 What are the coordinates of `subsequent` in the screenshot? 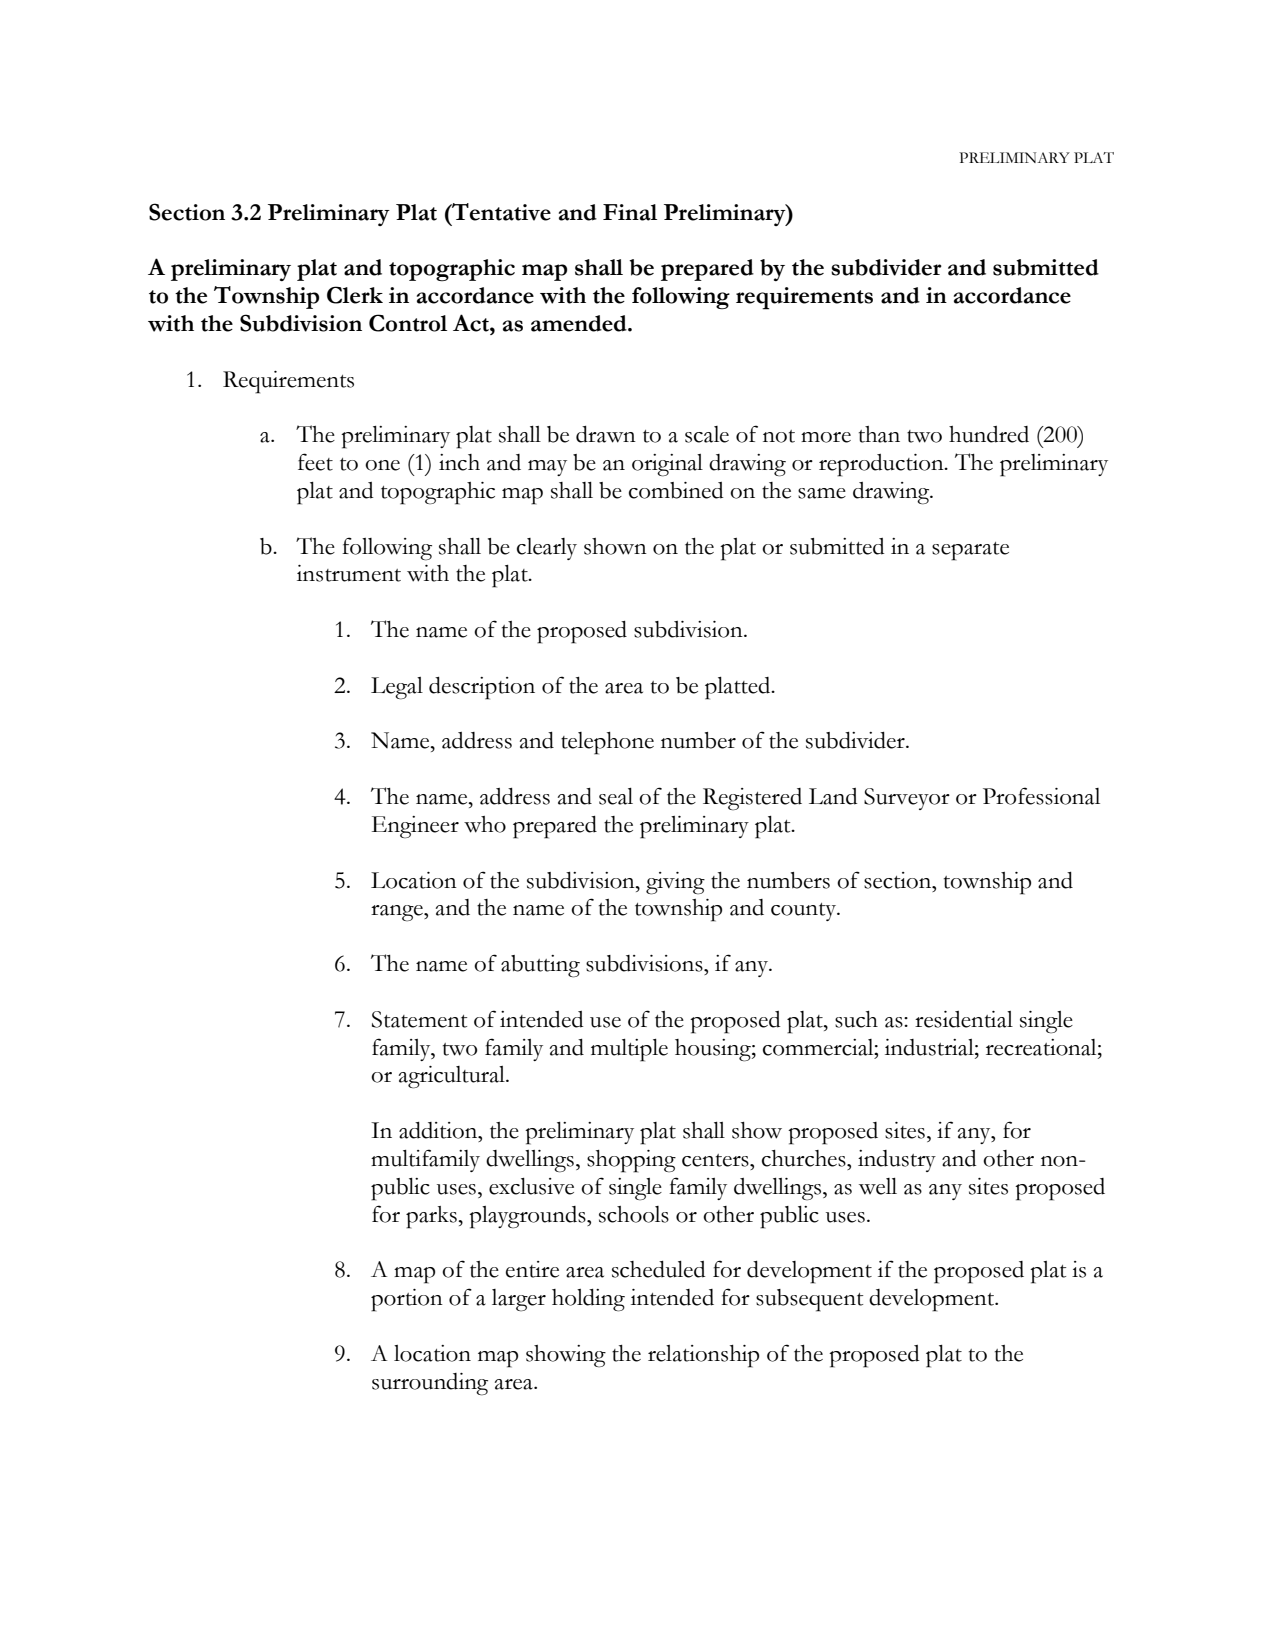 It's located at (809, 1300).
